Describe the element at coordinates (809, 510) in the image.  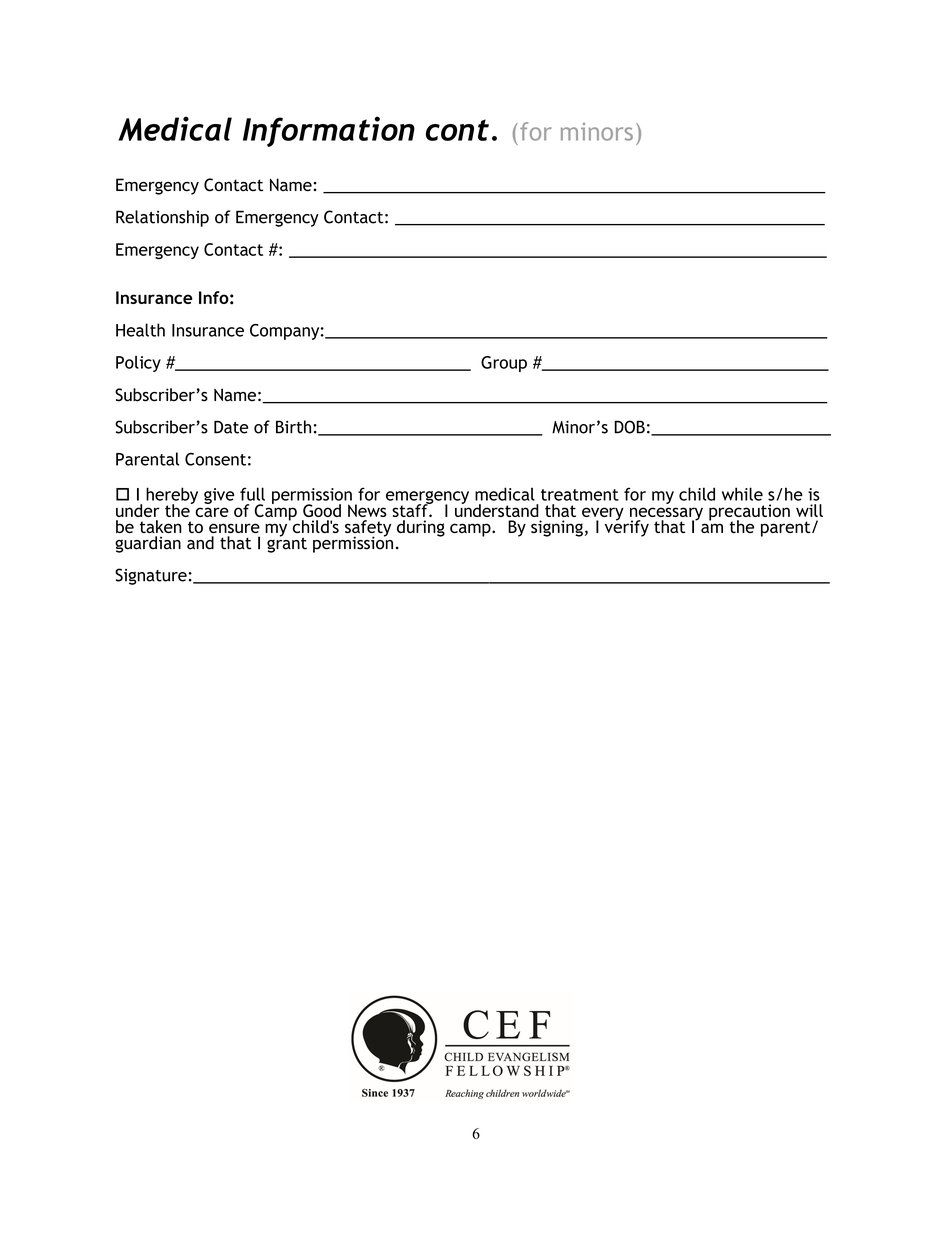
I see `will` at that location.
